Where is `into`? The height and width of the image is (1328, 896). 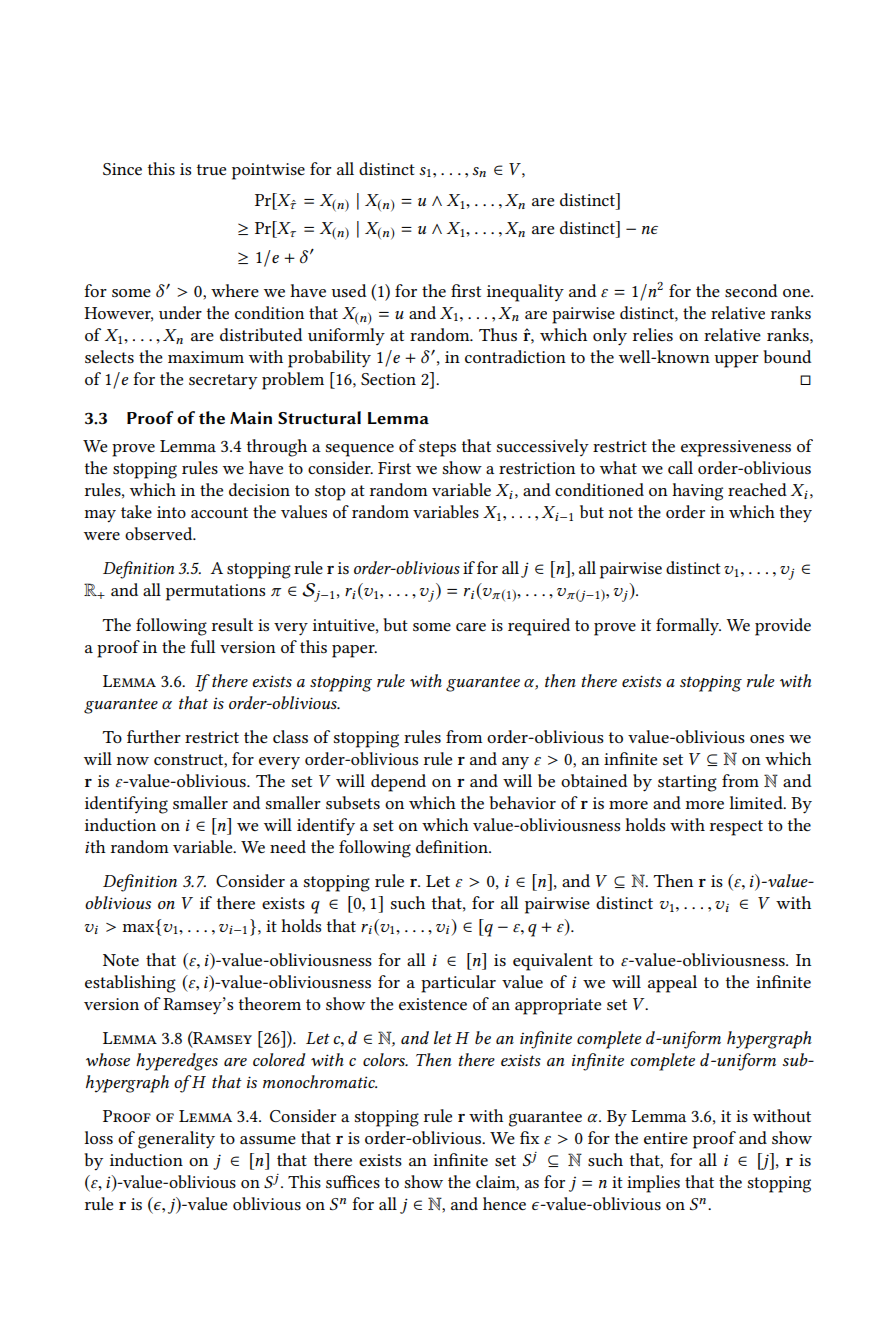
into is located at coordinates (171, 512).
